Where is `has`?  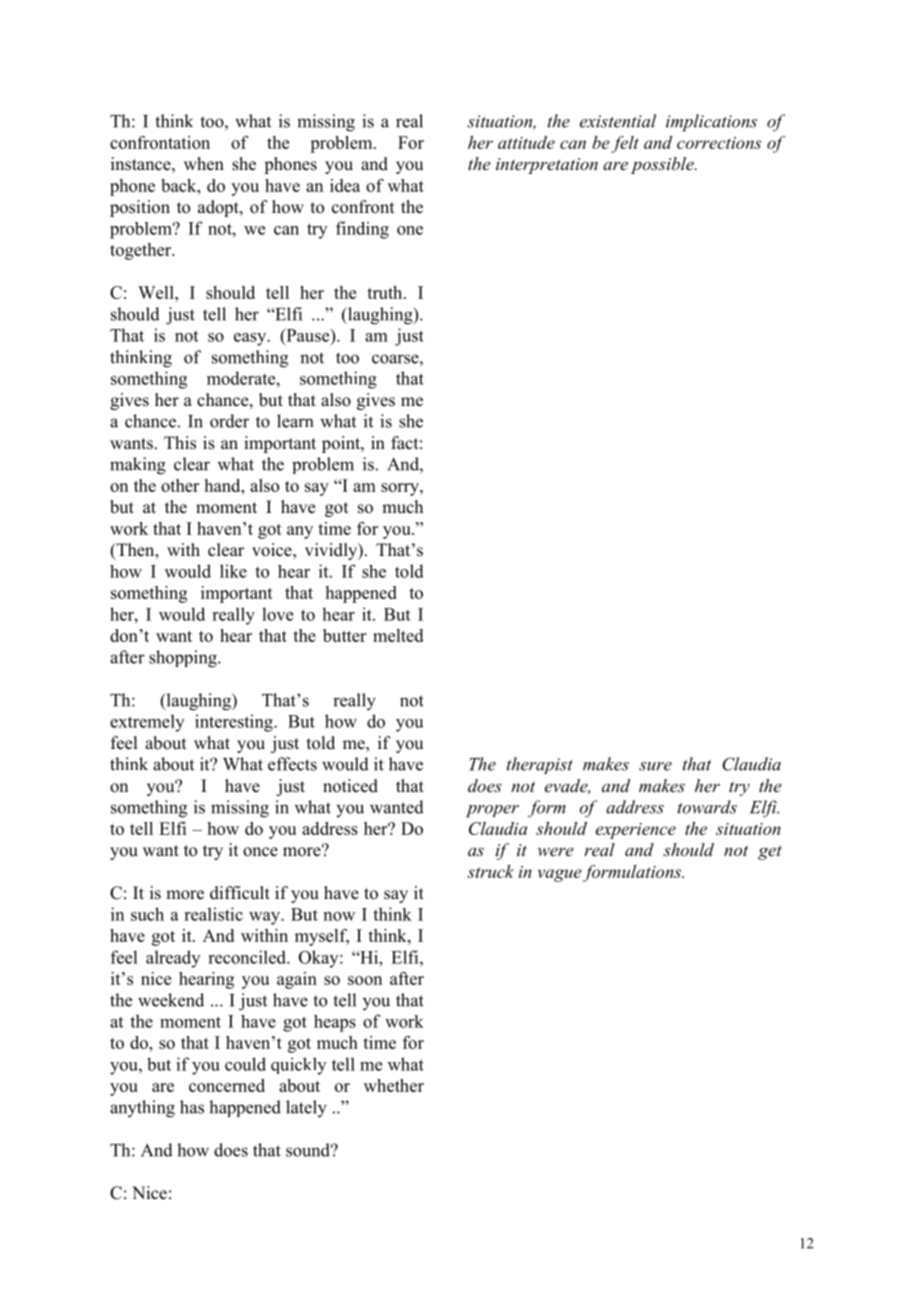
has is located at coordinates (192, 1107).
